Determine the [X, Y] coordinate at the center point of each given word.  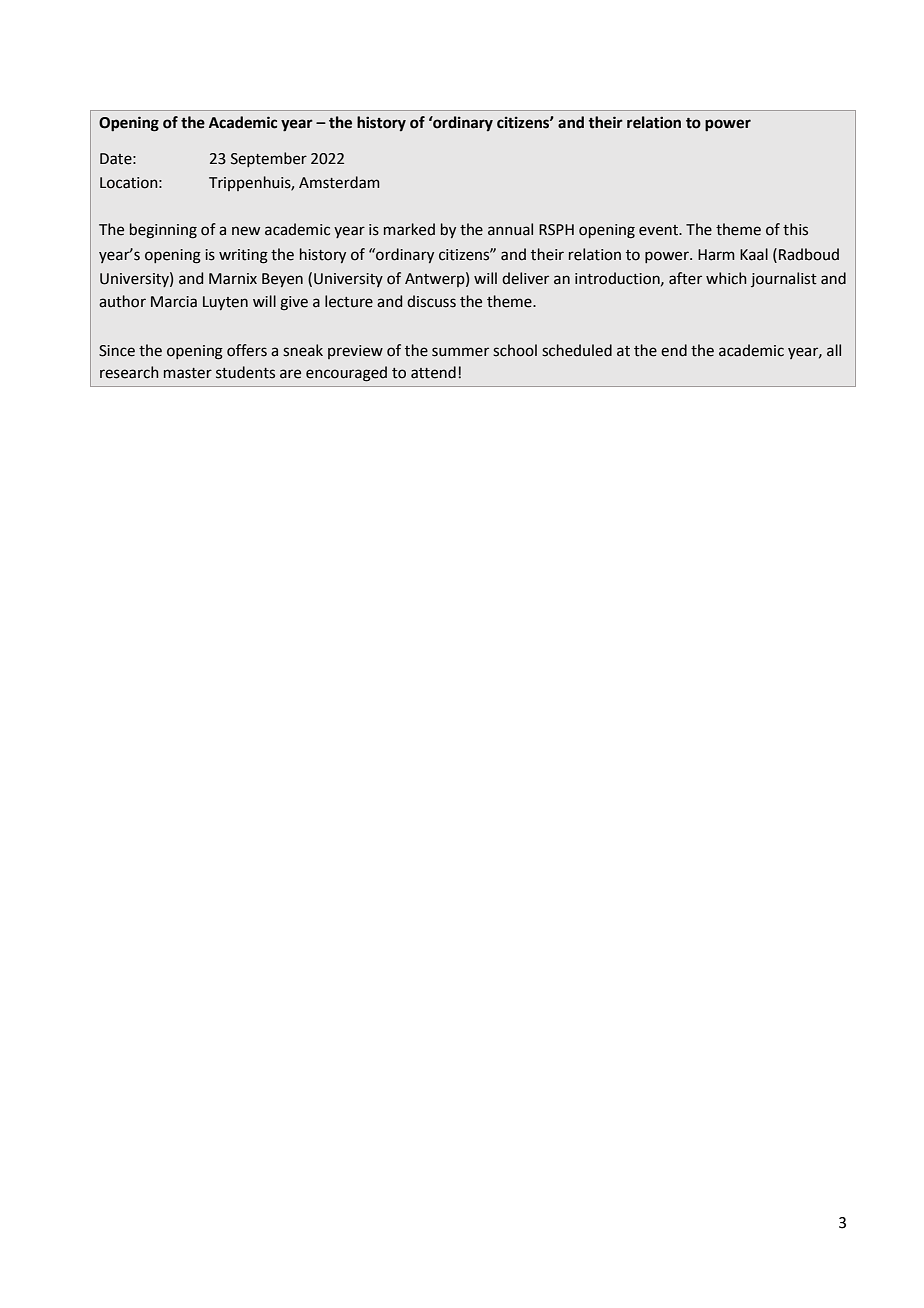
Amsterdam [339, 182]
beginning [163, 231]
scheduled [577, 350]
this [795, 229]
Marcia [174, 302]
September [269, 159]
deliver [525, 278]
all [834, 350]
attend [433, 372]
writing [243, 256]
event [659, 230]
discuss [431, 301]
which [726, 278]
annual [510, 229]
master [188, 373]
